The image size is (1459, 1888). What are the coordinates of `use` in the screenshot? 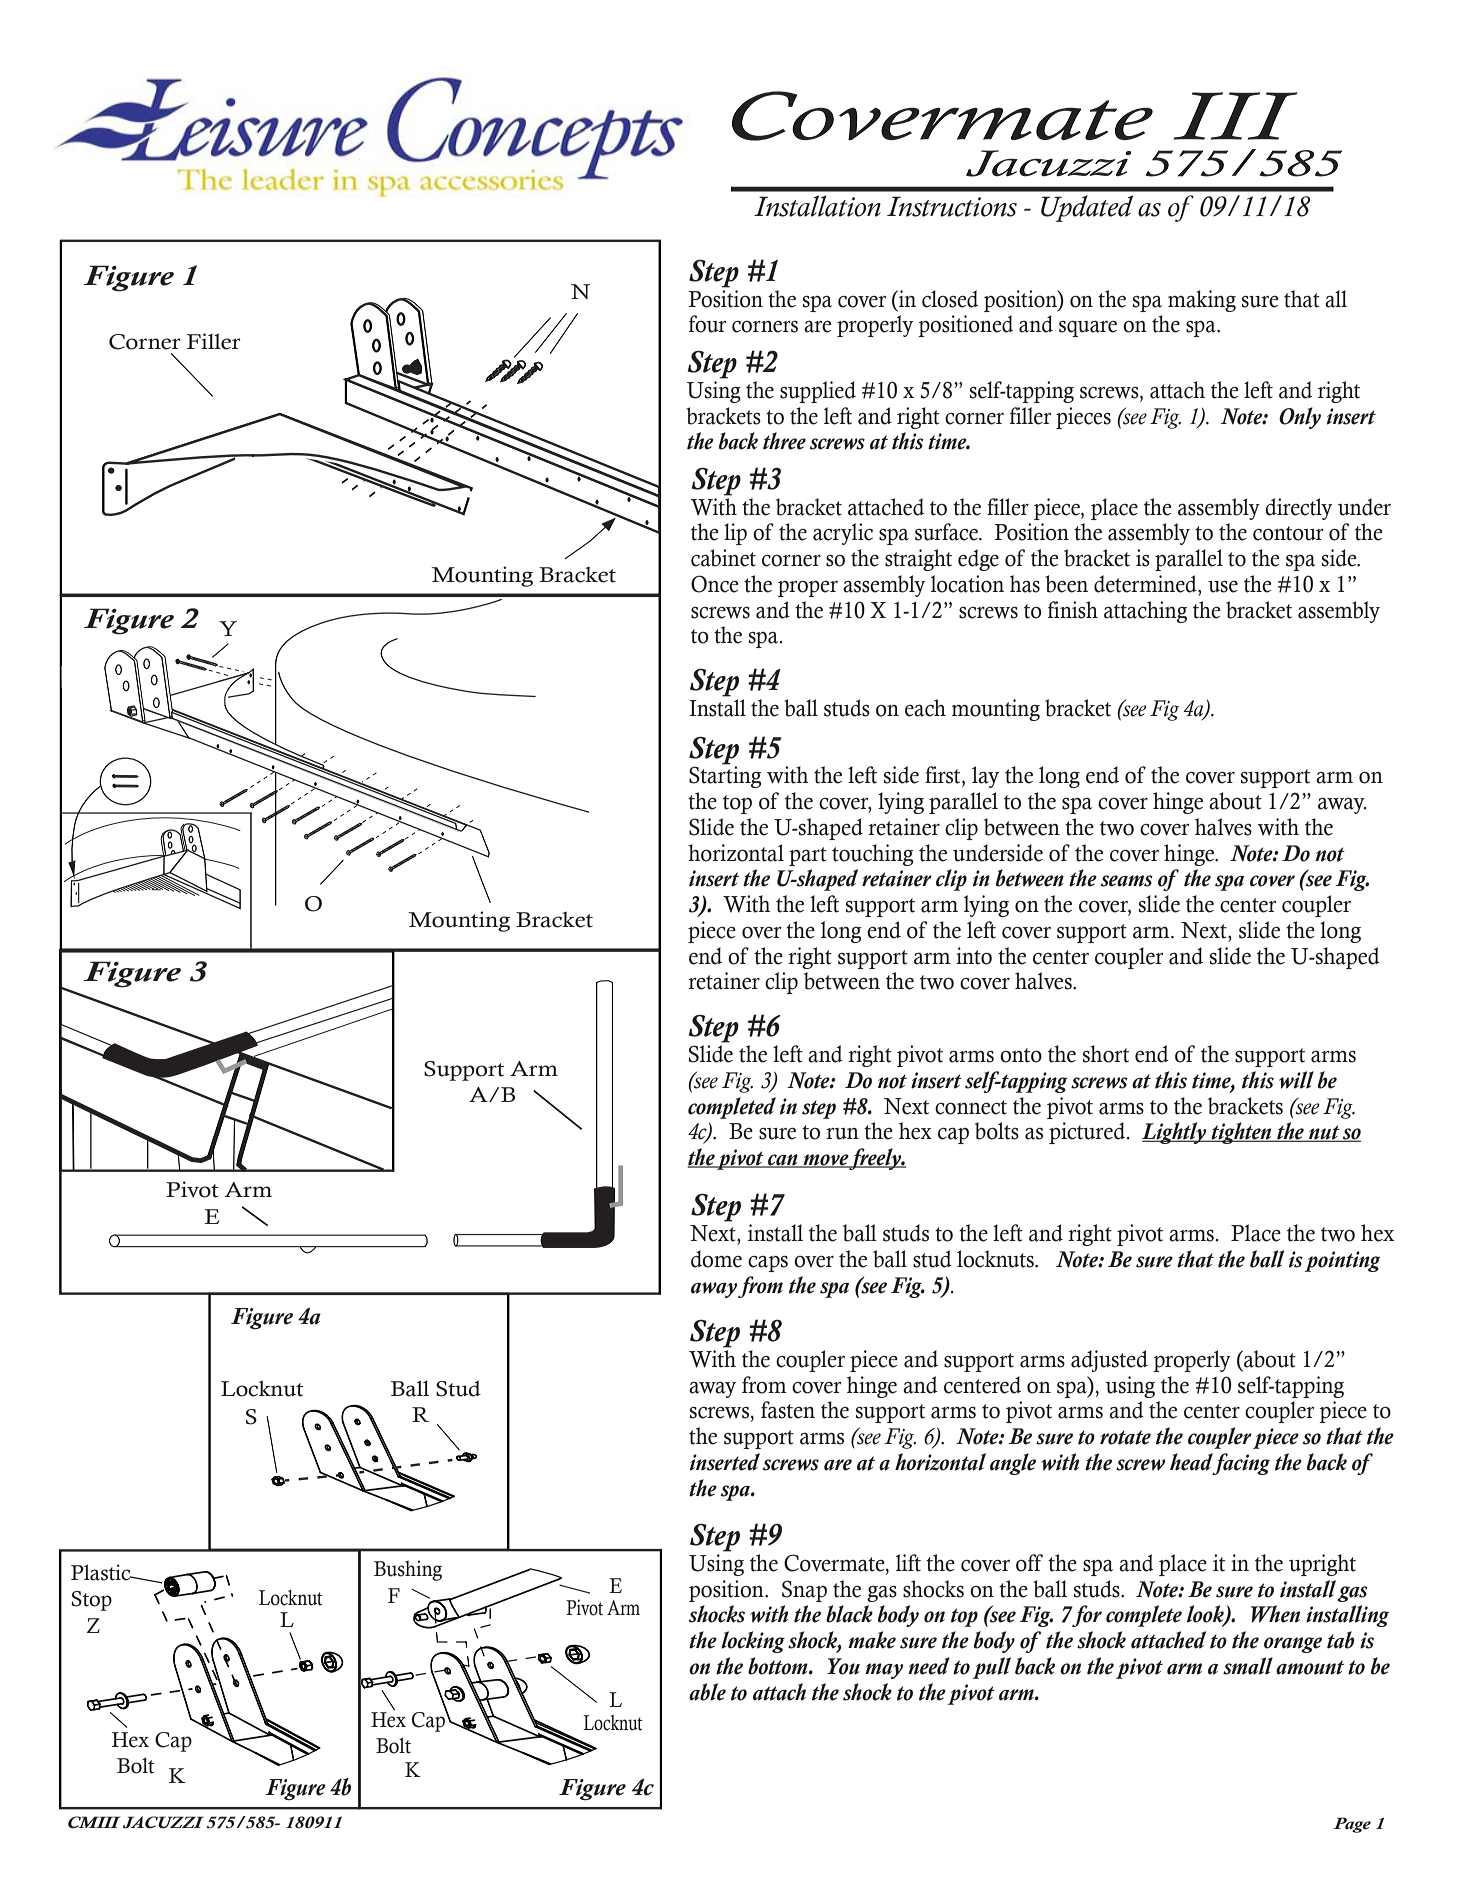 It's located at (1223, 587).
